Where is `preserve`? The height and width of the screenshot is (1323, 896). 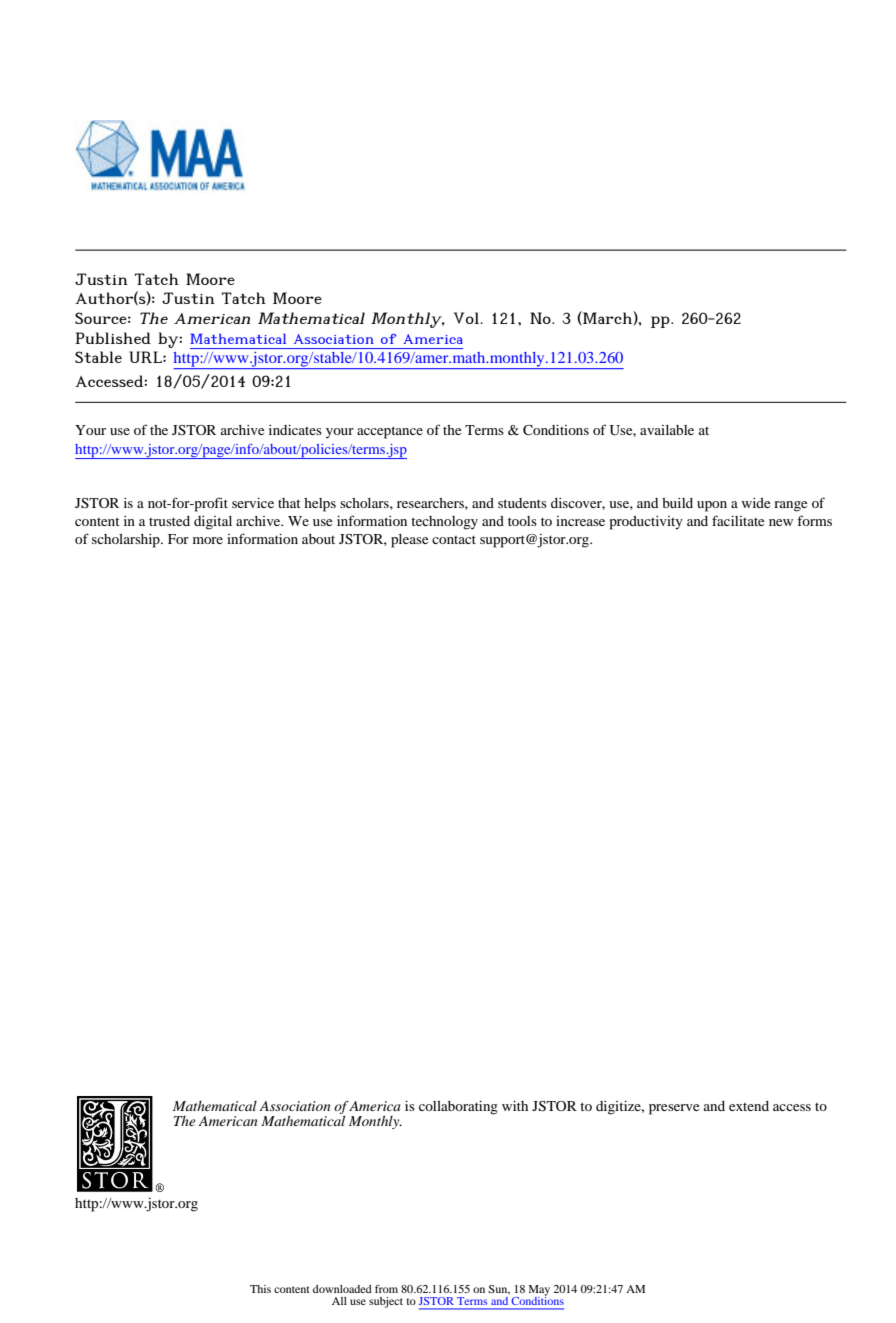
preserve is located at coordinates (674, 1109).
